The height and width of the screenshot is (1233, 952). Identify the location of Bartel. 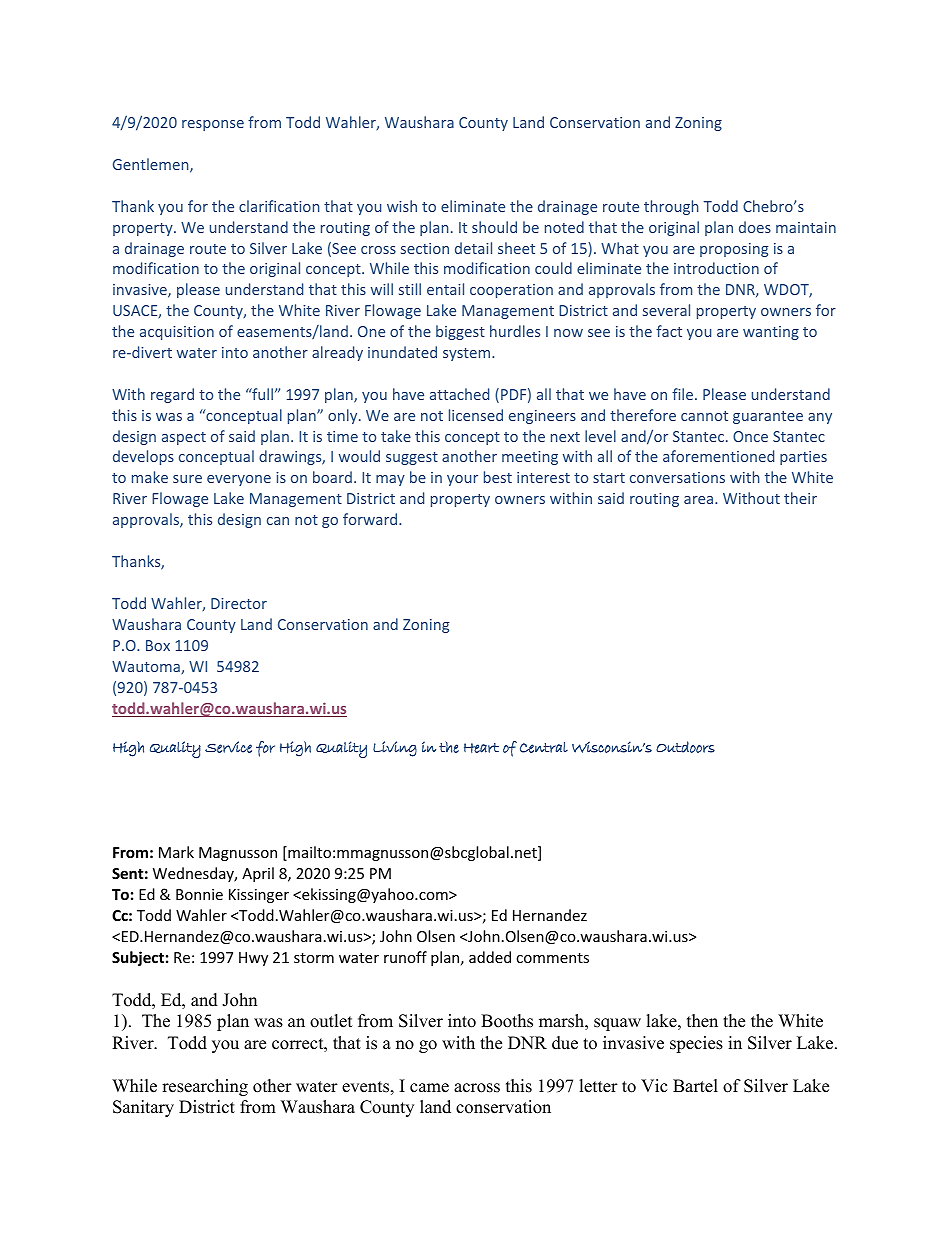
(695, 1086).
